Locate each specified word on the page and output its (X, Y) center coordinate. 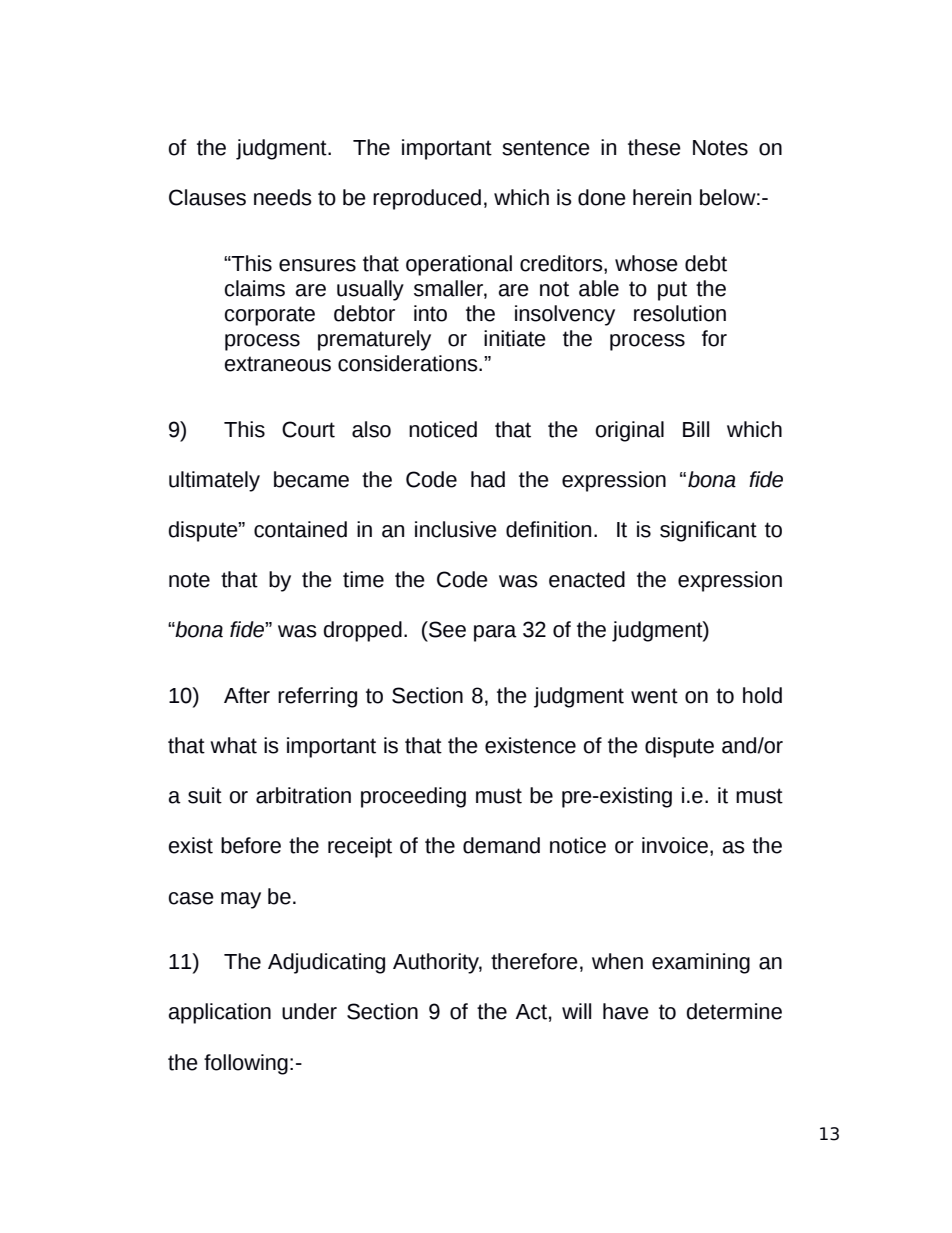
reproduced (427, 199)
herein (662, 197)
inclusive (456, 529)
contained (300, 529)
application (220, 1013)
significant (708, 531)
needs (283, 197)
